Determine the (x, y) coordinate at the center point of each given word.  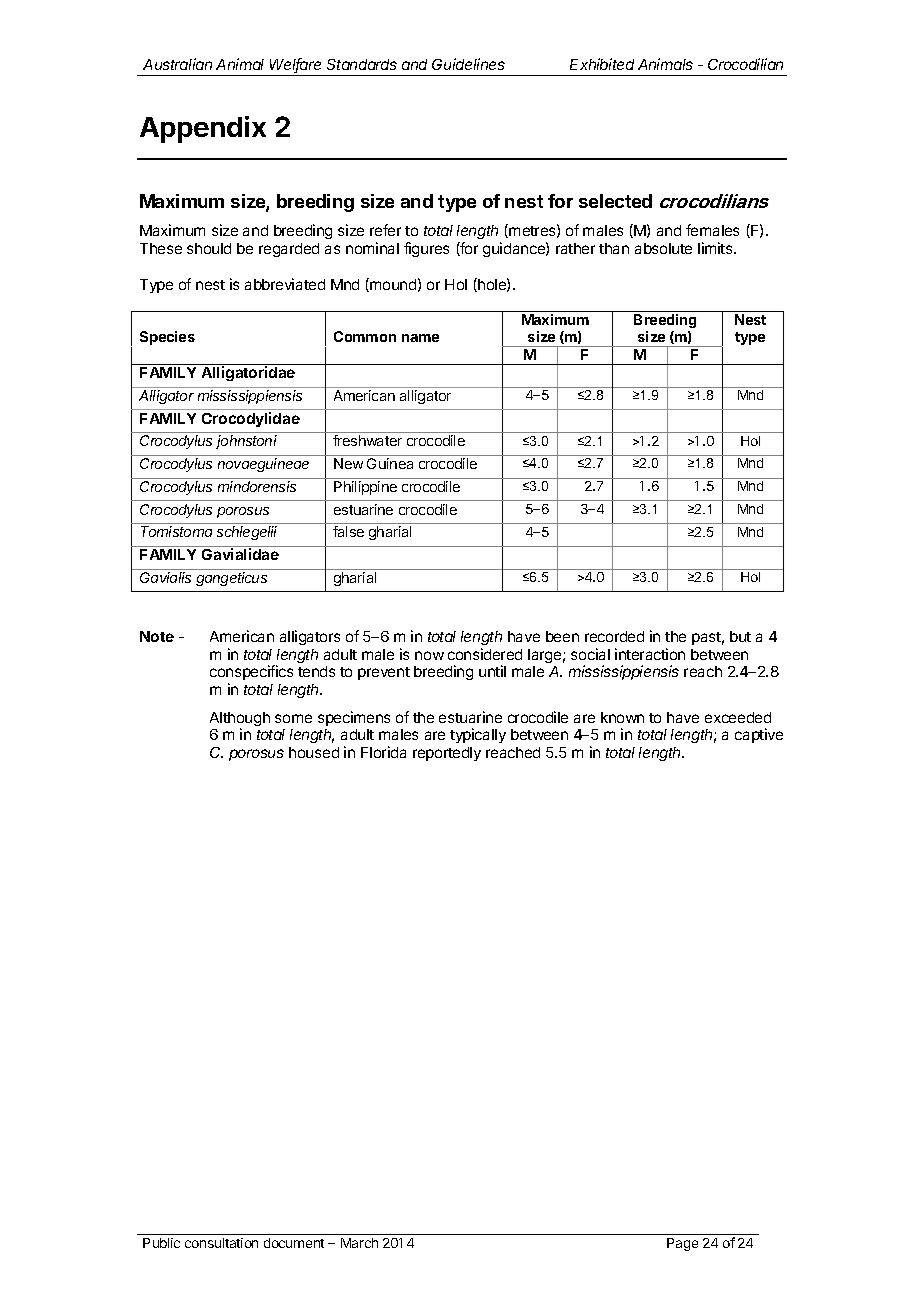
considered (485, 654)
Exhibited (602, 64)
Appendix (203, 129)
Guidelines (468, 64)
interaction (650, 654)
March (359, 1243)
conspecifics (251, 674)
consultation (221, 1243)
